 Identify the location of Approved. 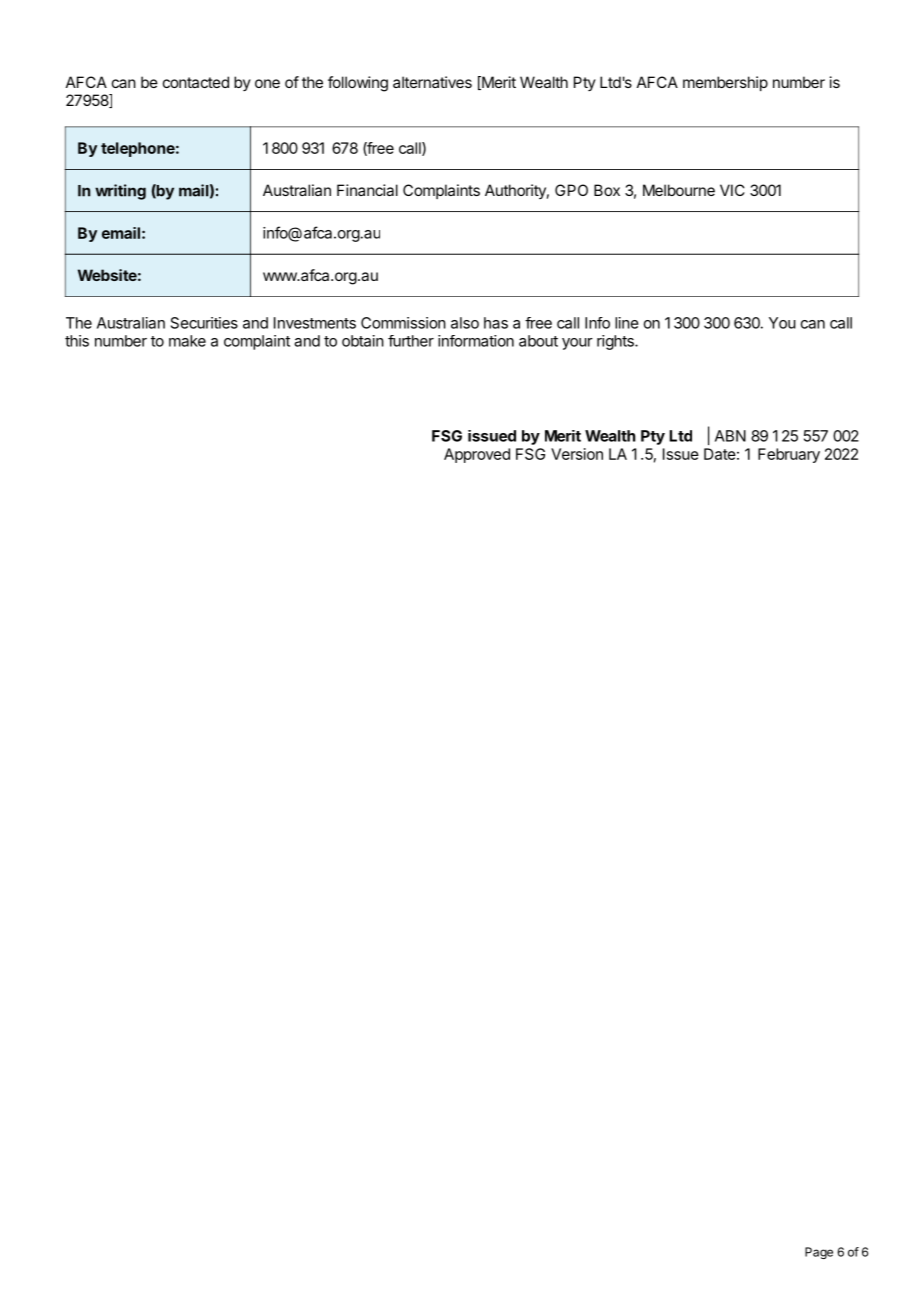
(477, 455).
